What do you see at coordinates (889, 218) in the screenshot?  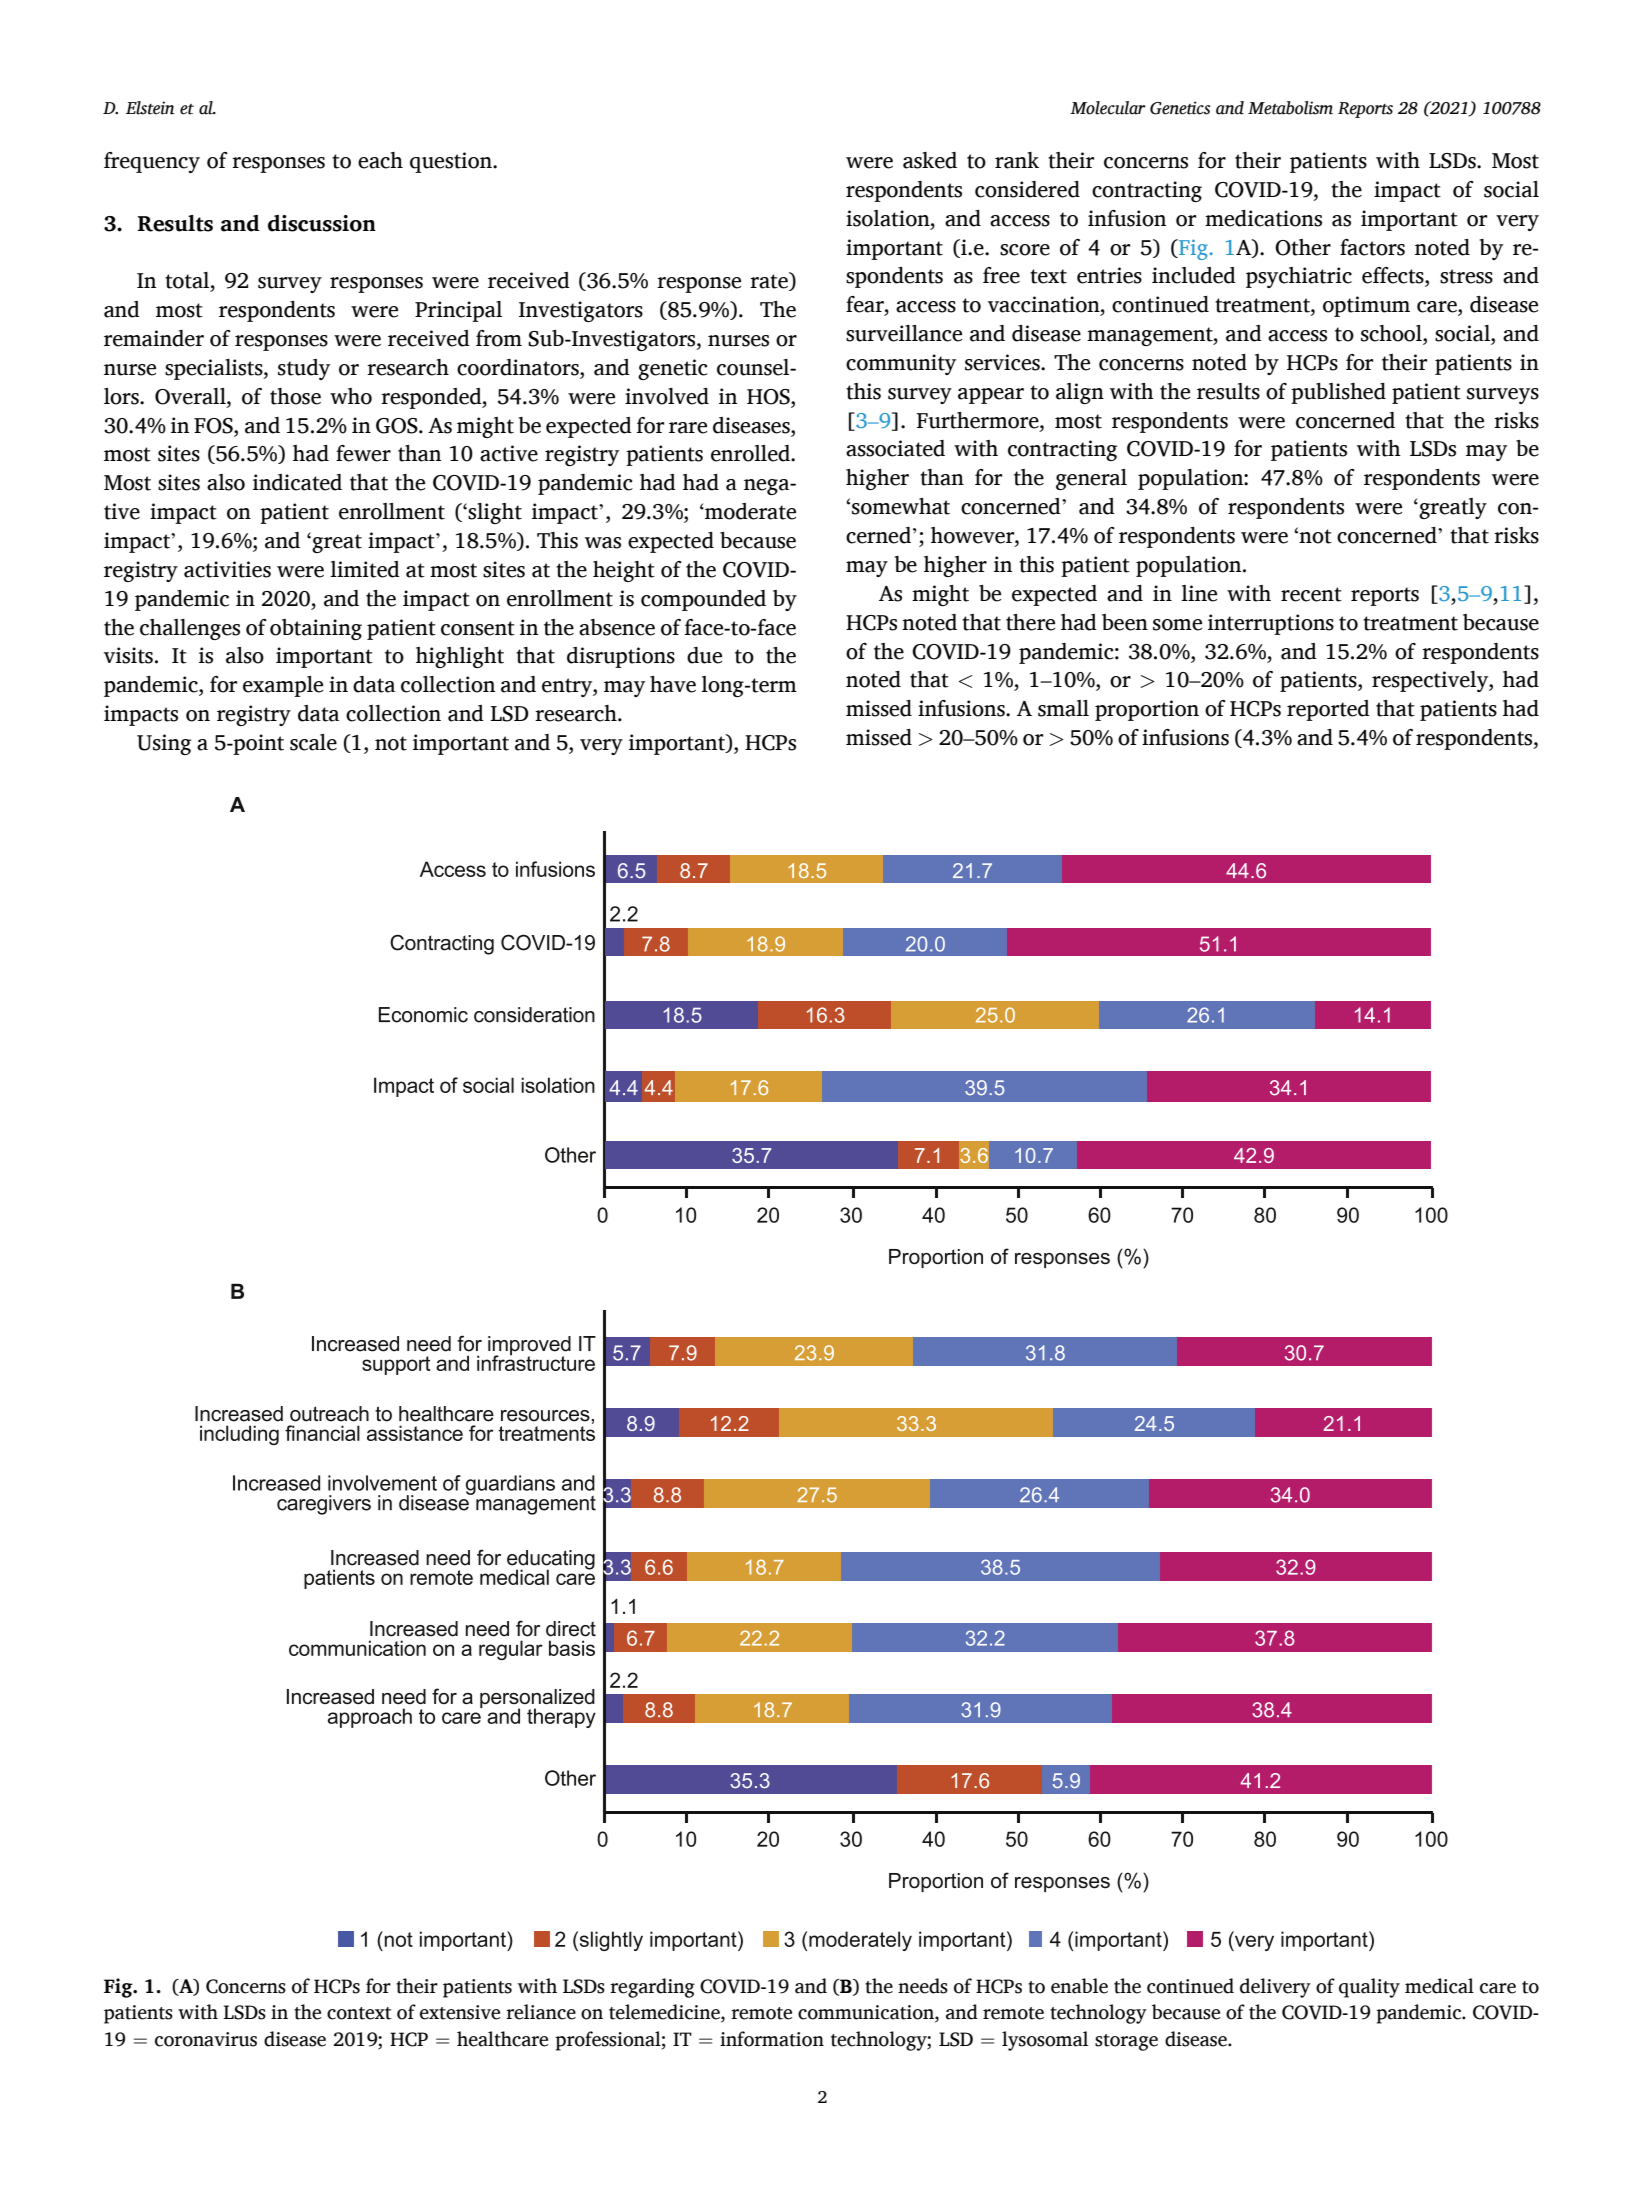 I see `isolation` at bounding box center [889, 218].
